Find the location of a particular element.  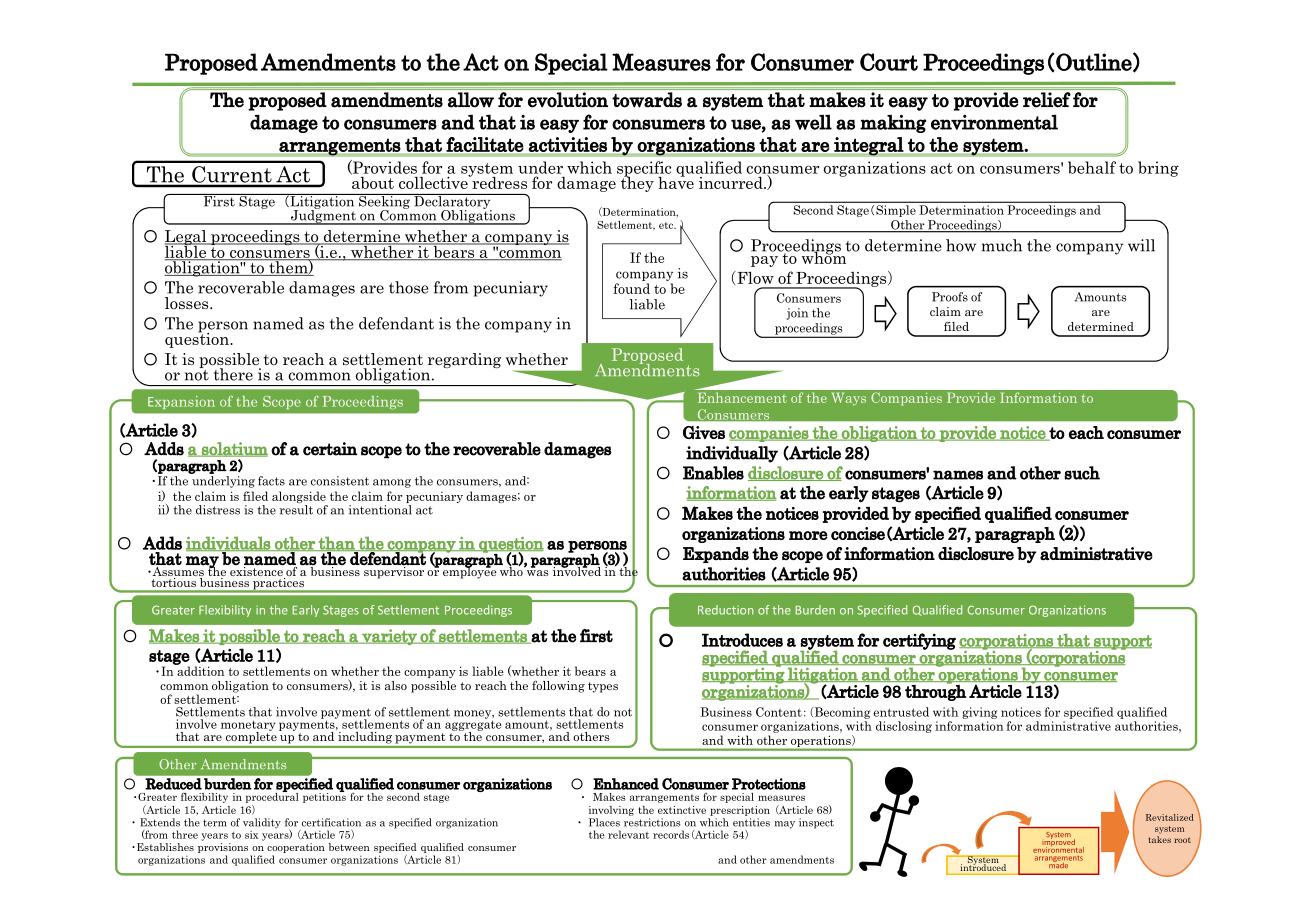

such is located at coordinates (1082, 473).
